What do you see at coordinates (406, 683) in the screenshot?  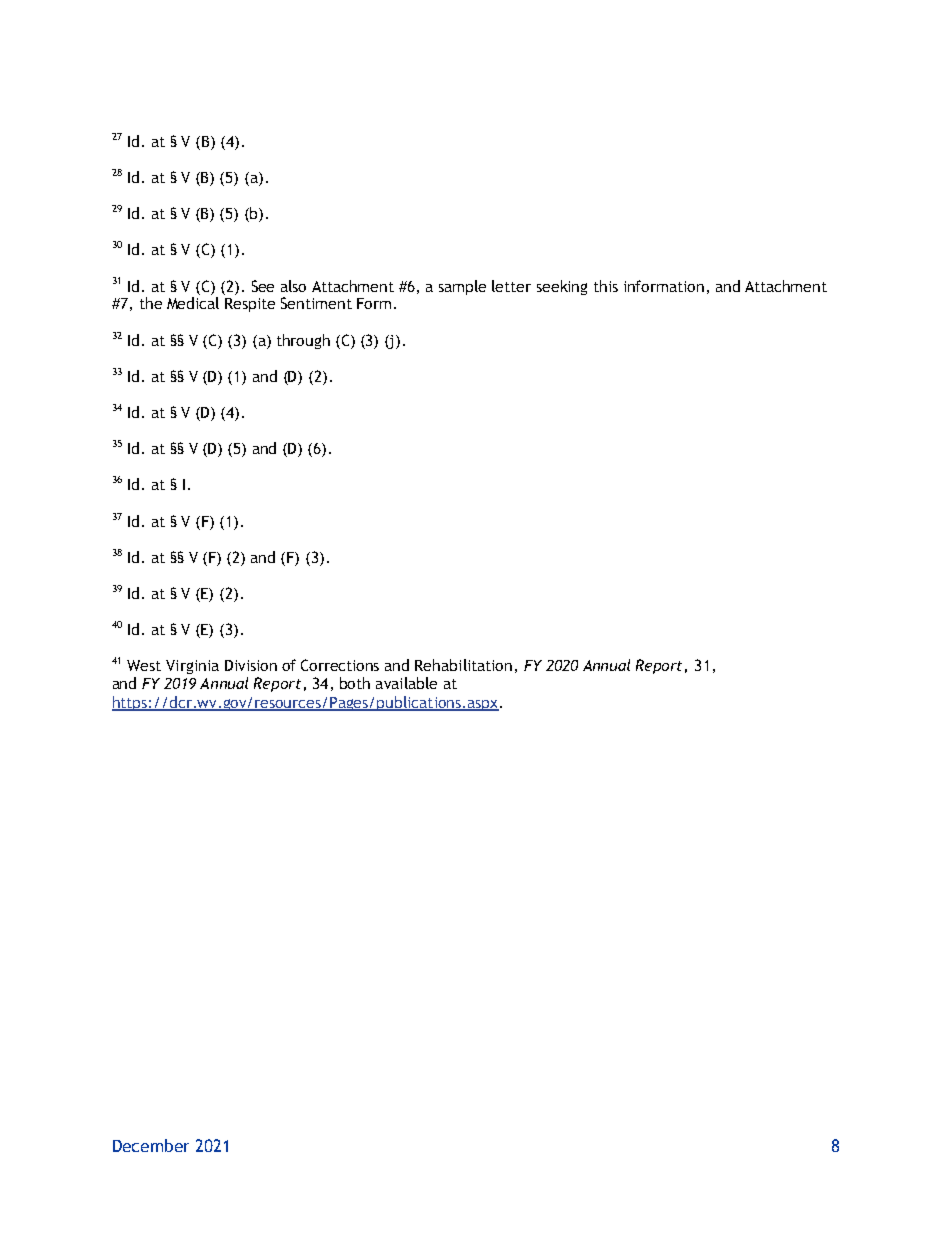 I see `available` at bounding box center [406, 683].
